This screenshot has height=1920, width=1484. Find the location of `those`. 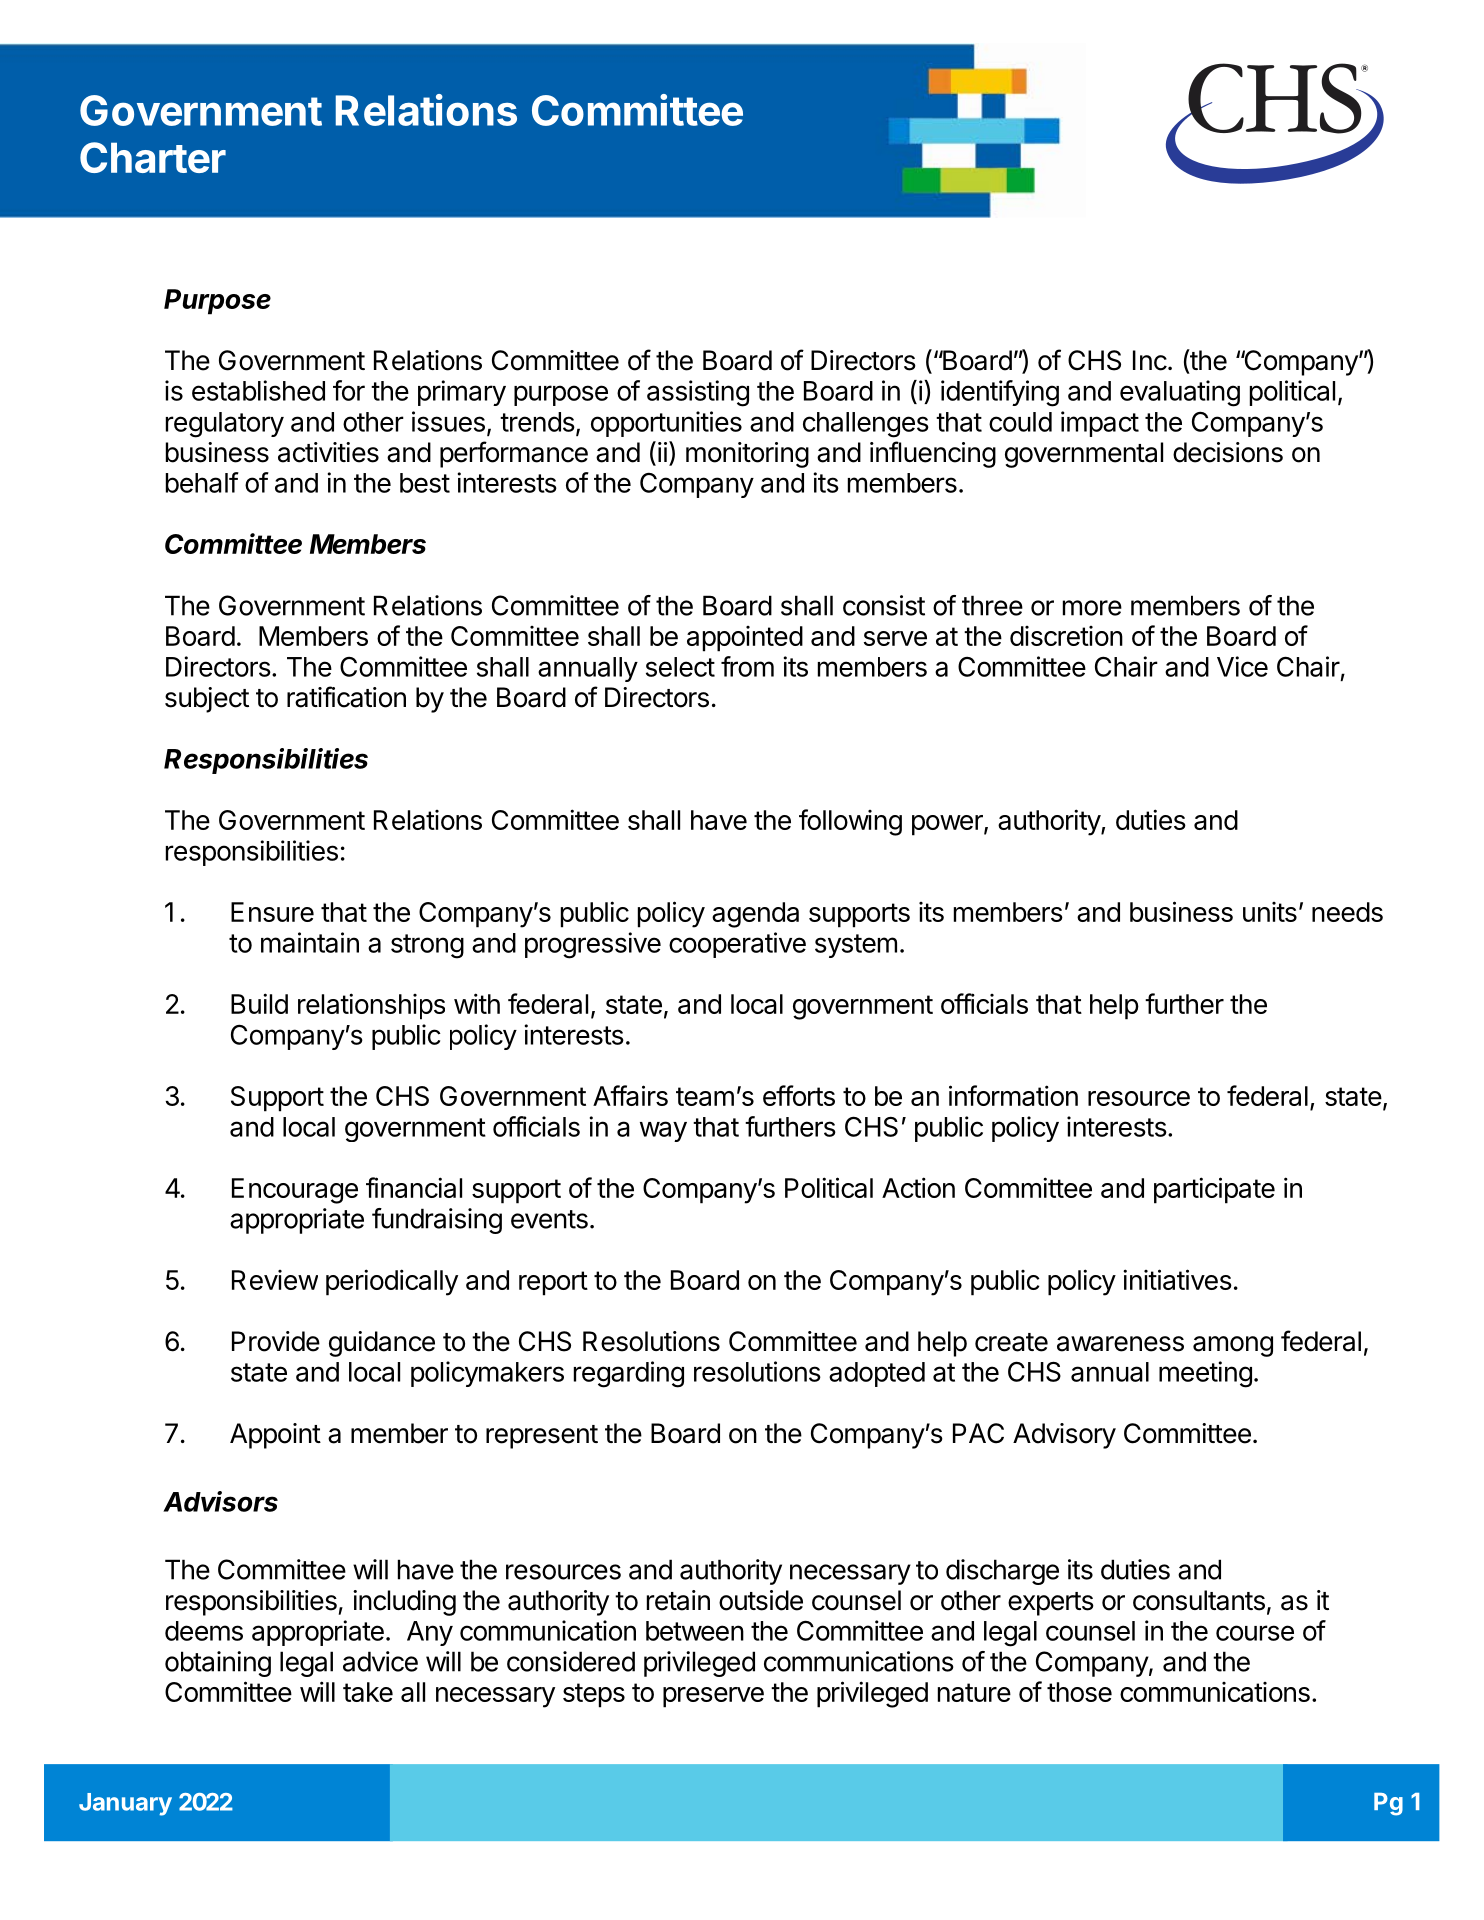

those is located at coordinates (1079, 1692).
